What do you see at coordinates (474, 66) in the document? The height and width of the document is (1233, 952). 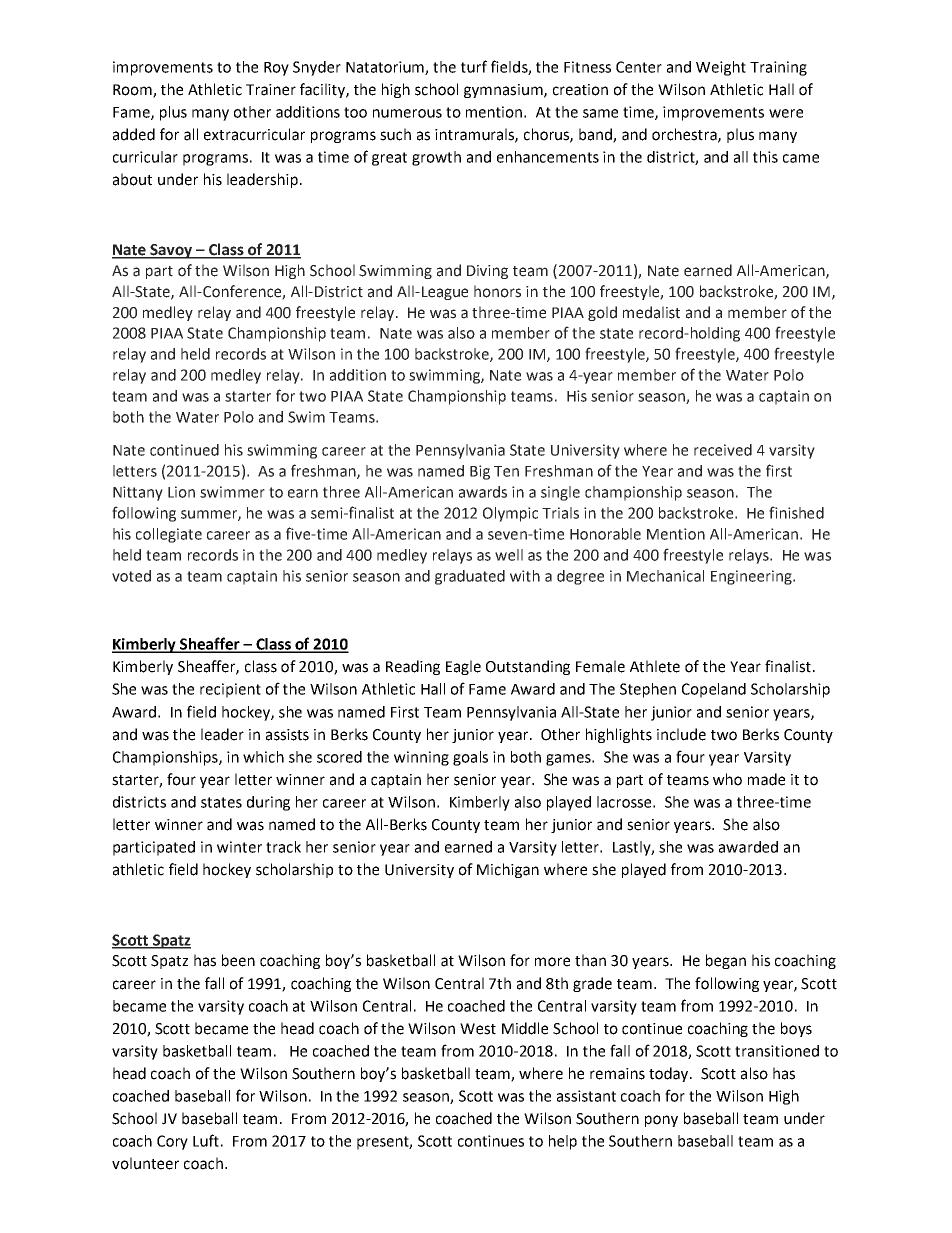 I see `turf` at bounding box center [474, 66].
